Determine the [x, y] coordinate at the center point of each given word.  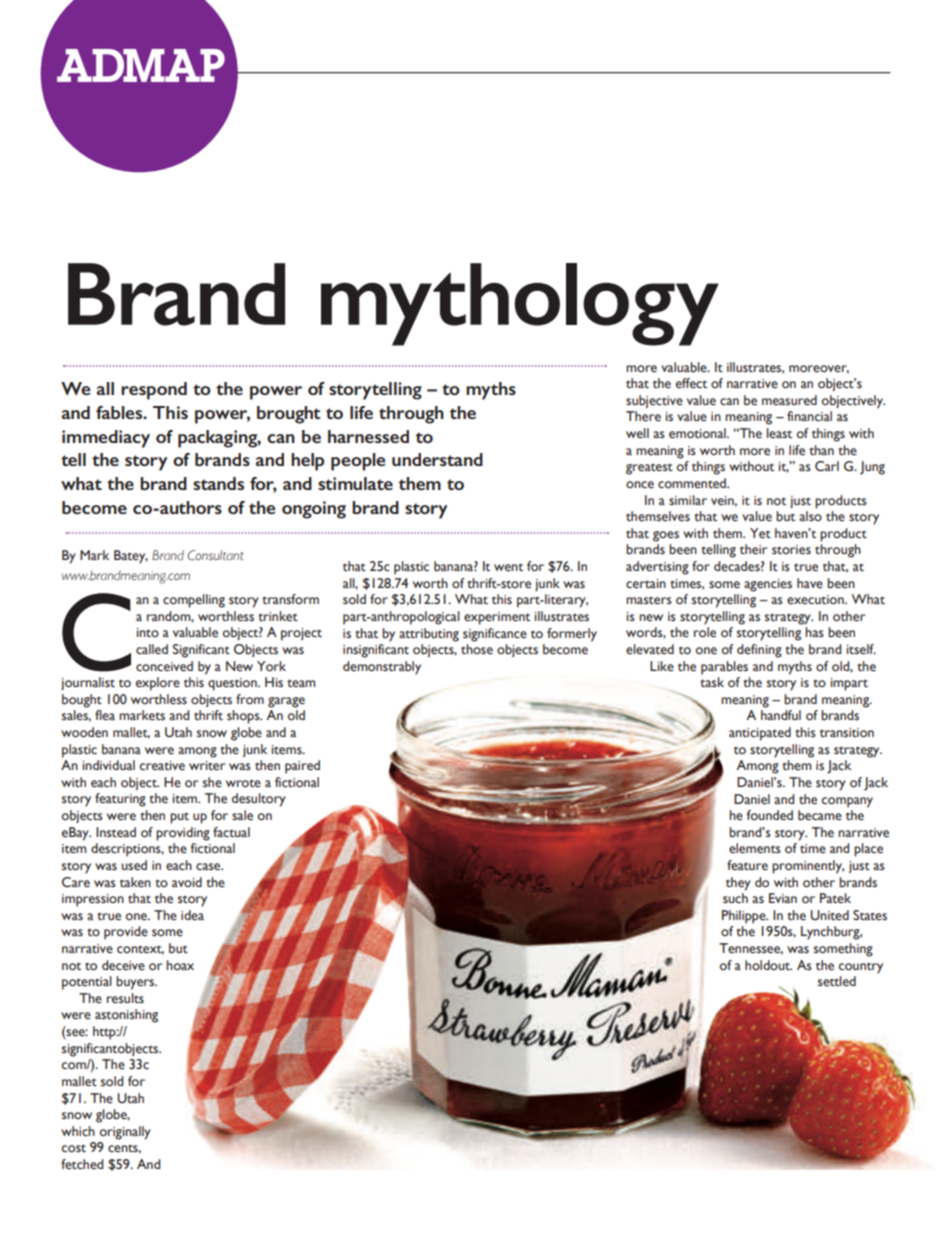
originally [125, 1133]
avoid [187, 882]
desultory [259, 800]
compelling [194, 601]
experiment [497, 618]
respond [154, 391]
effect [691, 383]
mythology [520, 304]
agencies [768, 585]
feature [747, 865]
